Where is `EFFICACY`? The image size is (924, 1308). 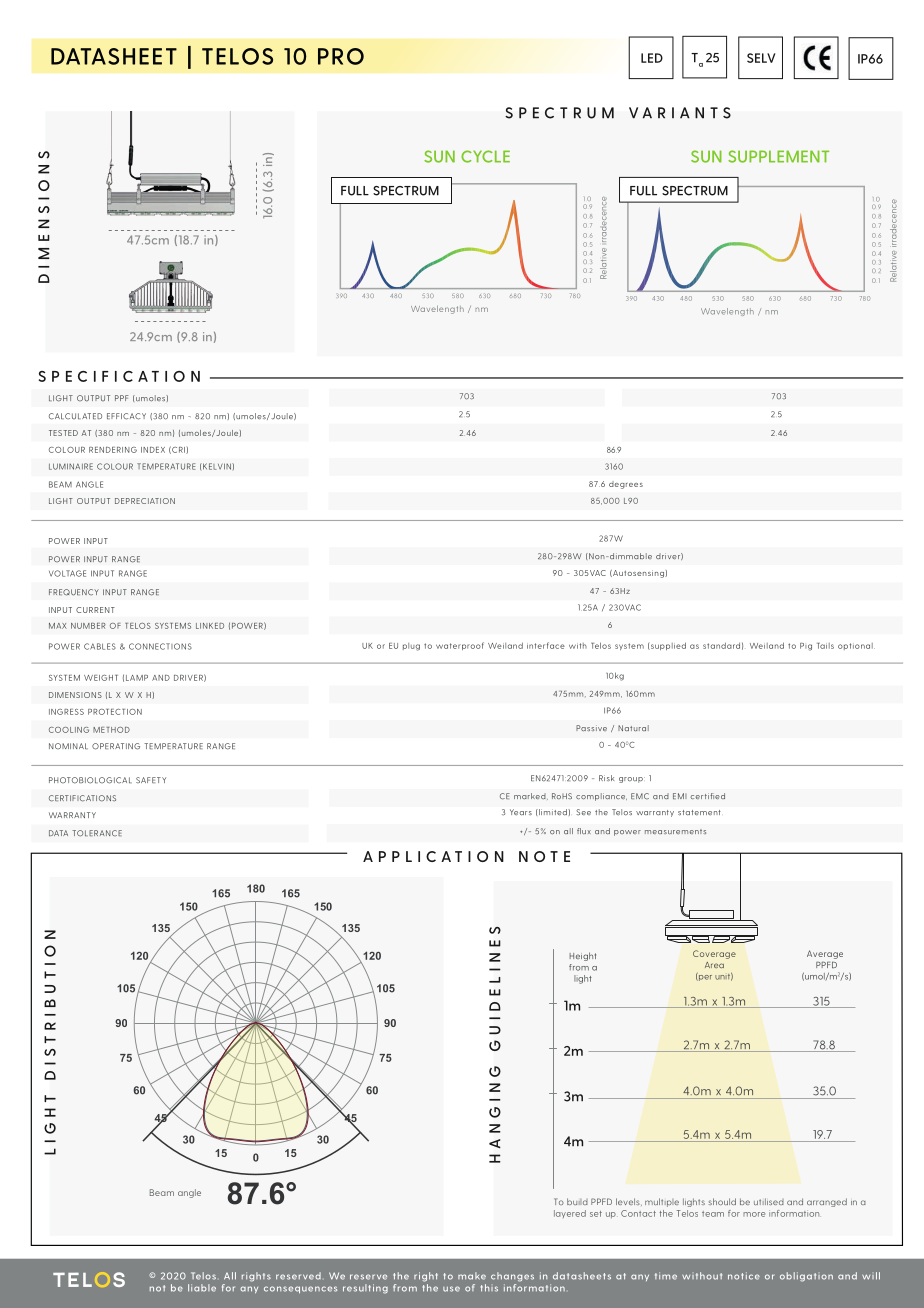 EFFICACY is located at coordinates (126, 416).
